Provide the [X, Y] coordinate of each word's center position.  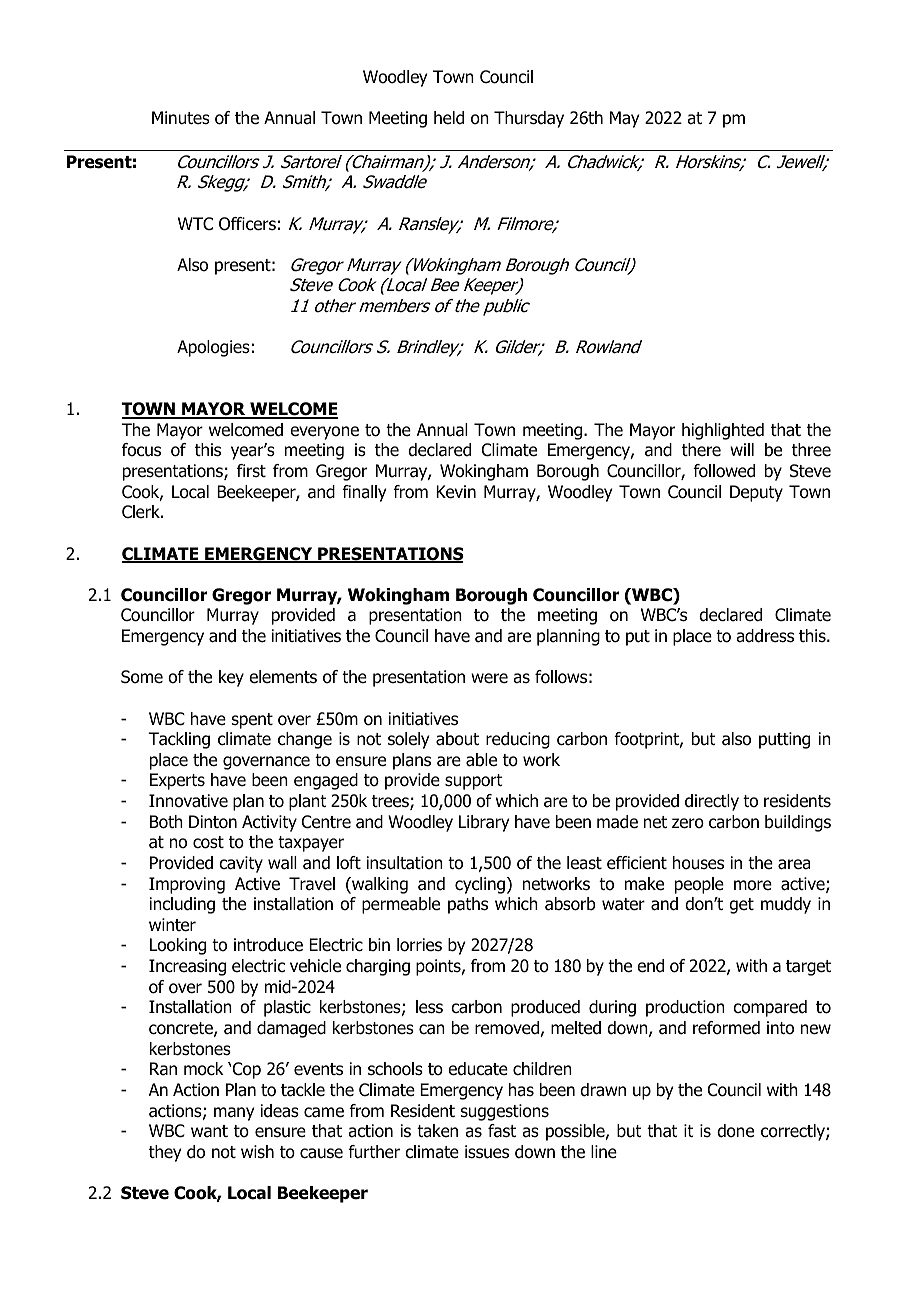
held [449, 118]
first [251, 470]
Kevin [456, 492]
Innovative [188, 801]
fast [502, 1131]
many [234, 1114]
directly [712, 802]
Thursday [529, 119]
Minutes [181, 118]
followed [724, 471]
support [474, 782]
